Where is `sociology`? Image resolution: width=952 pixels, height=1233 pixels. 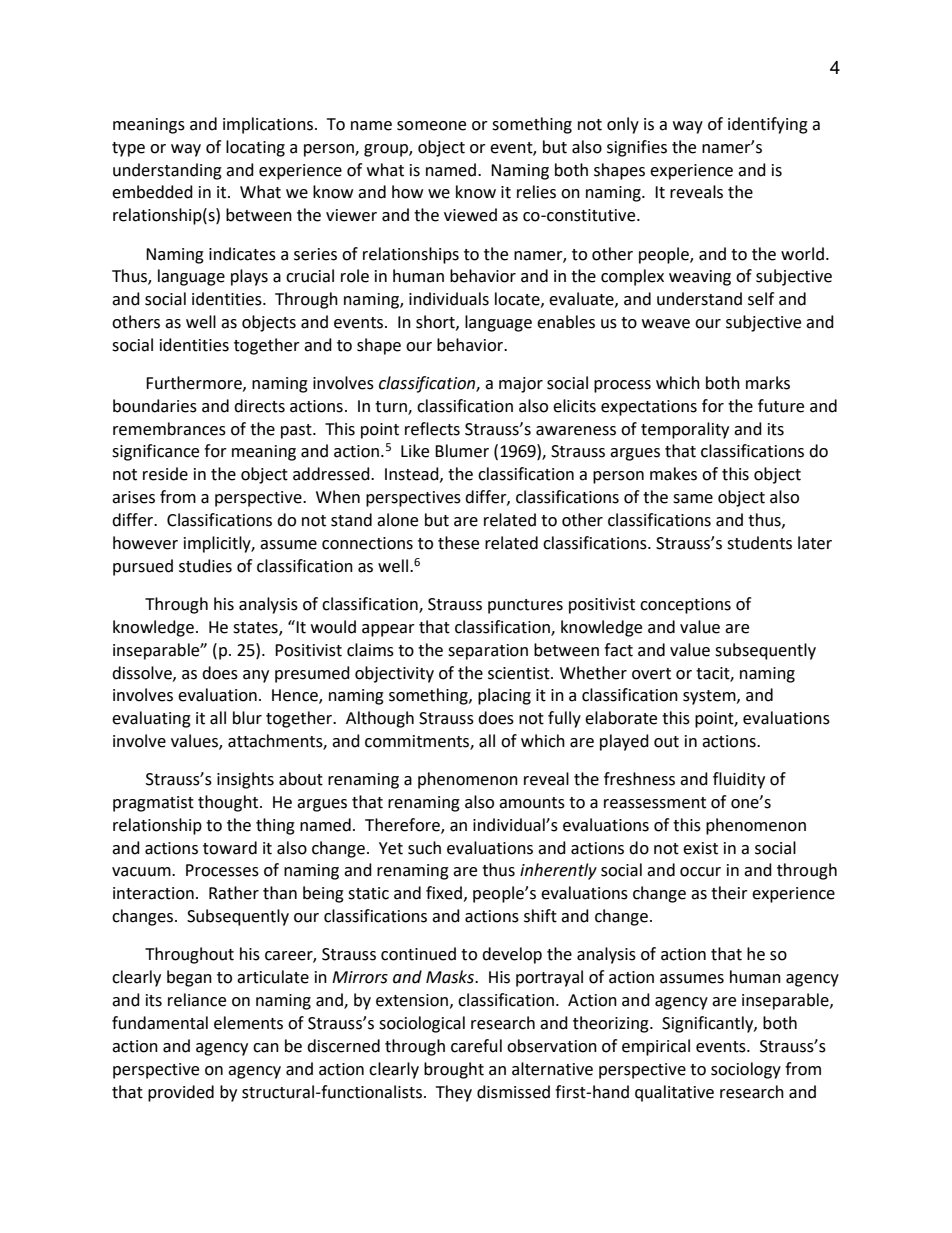
sociology is located at coordinates (746, 1070).
